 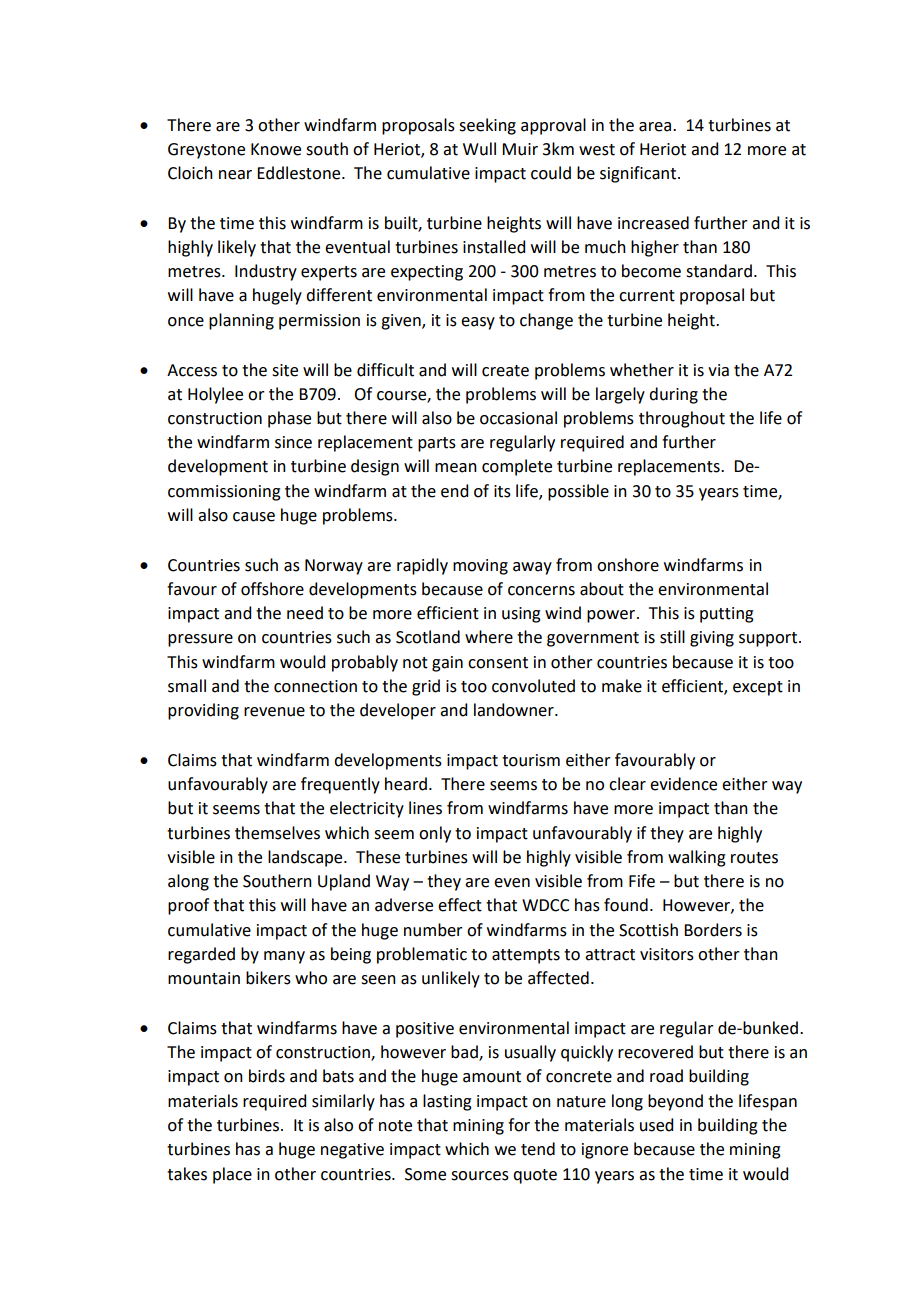 I want to click on pressure, so click(x=200, y=640).
